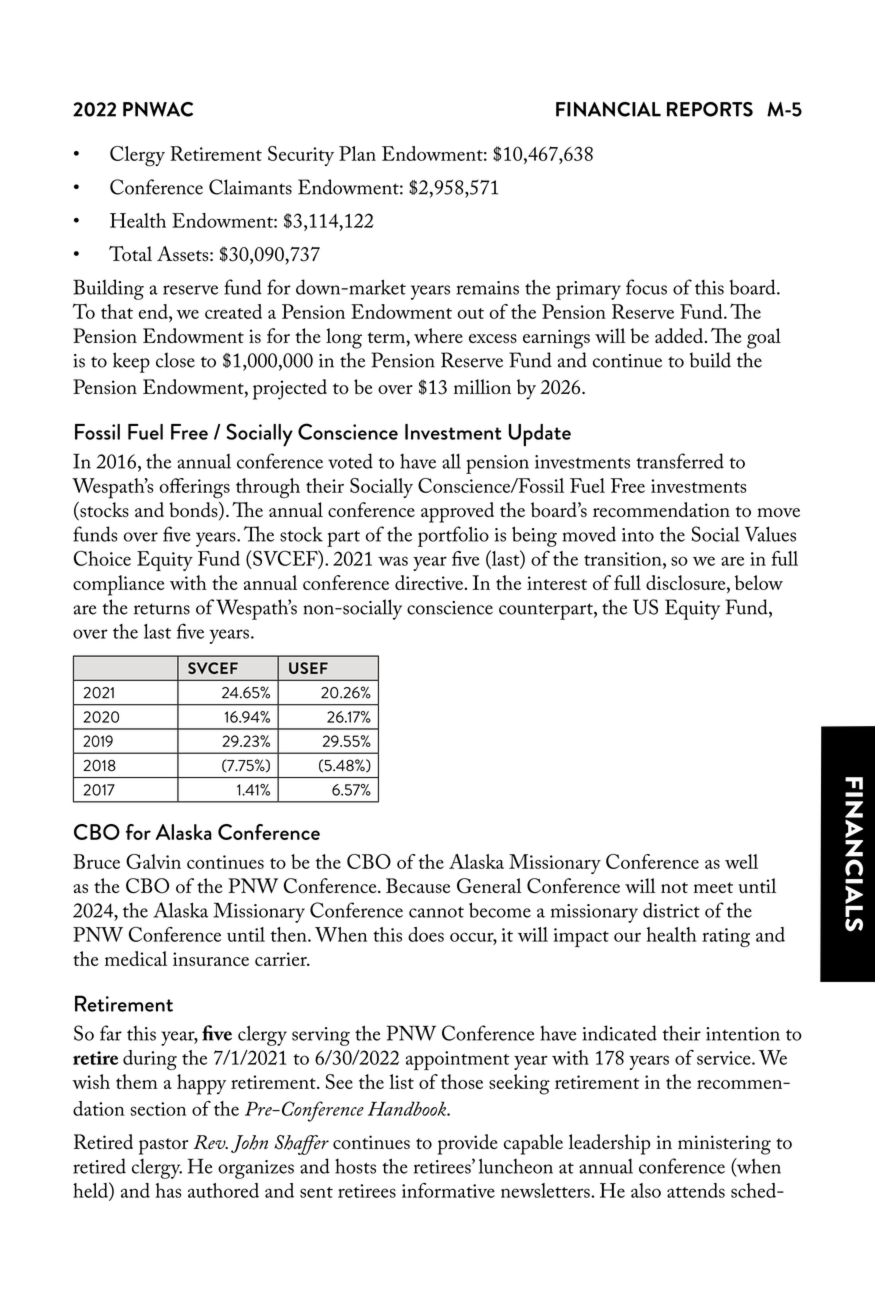 The width and height of the image is (875, 1312). I want to click on Claimants, so click(250, 187).
